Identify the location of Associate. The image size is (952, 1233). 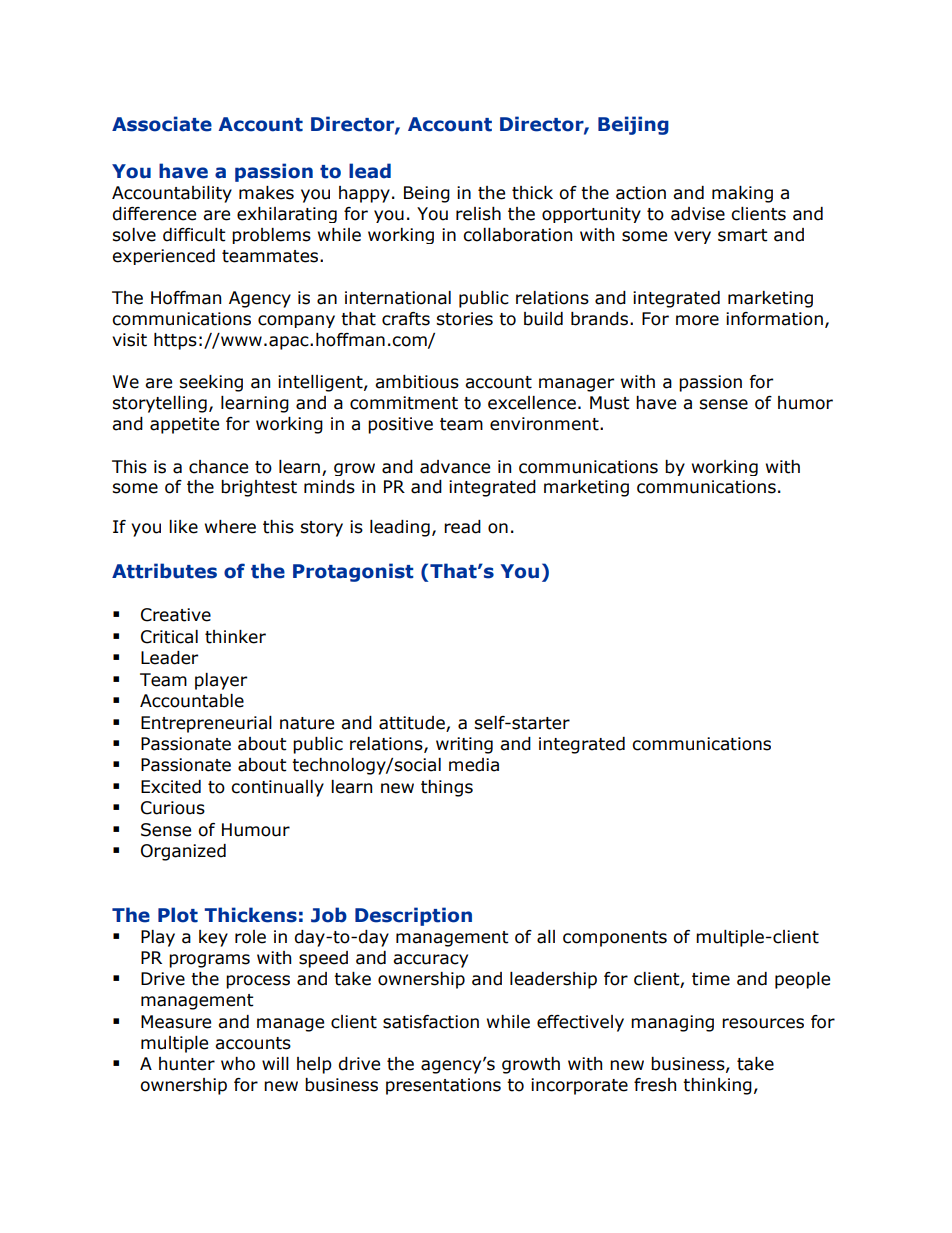
(162, 124).
